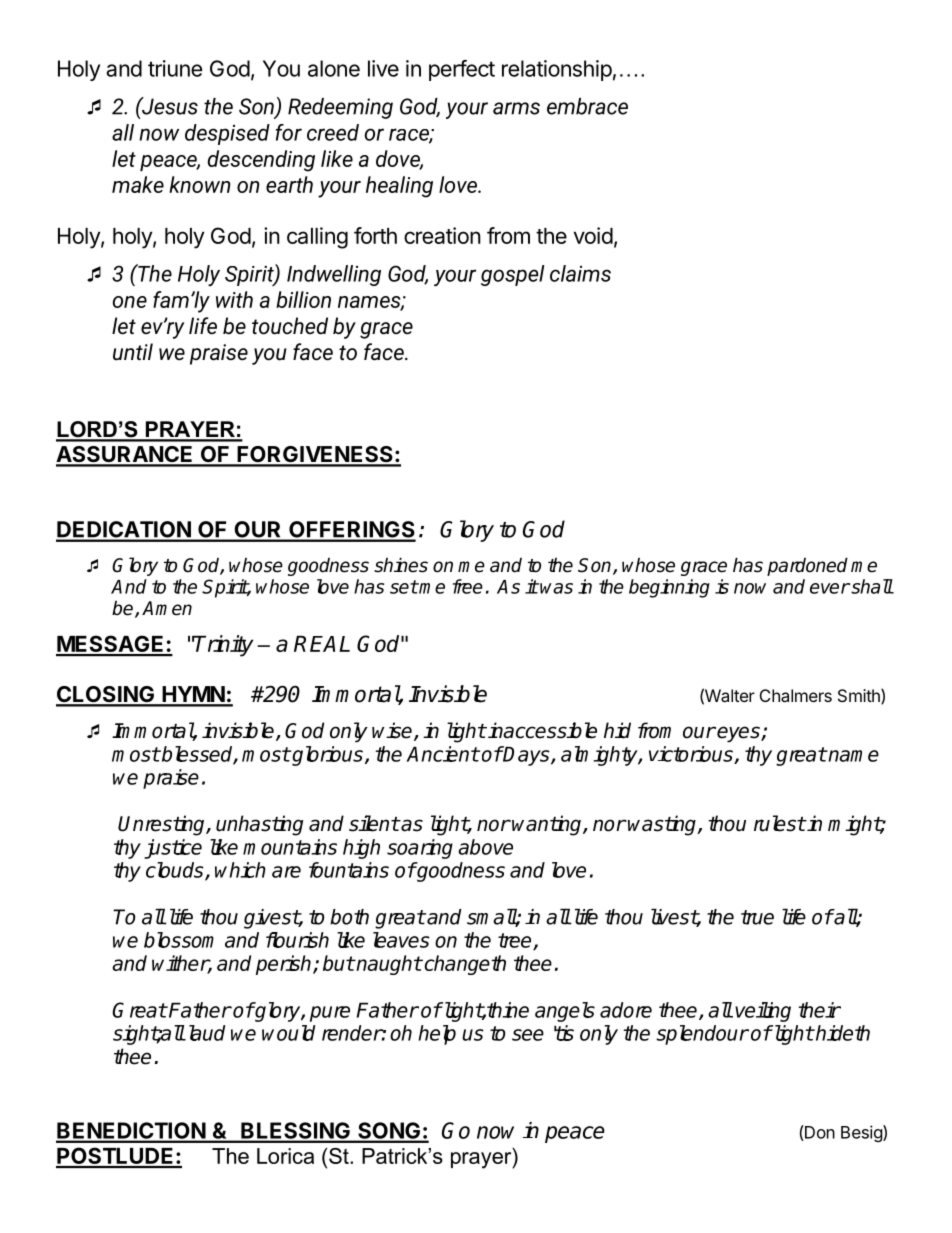 Image resolution: width=952 pixels, height=1233 pixels. I want to click on triune, so click(175, 68).
